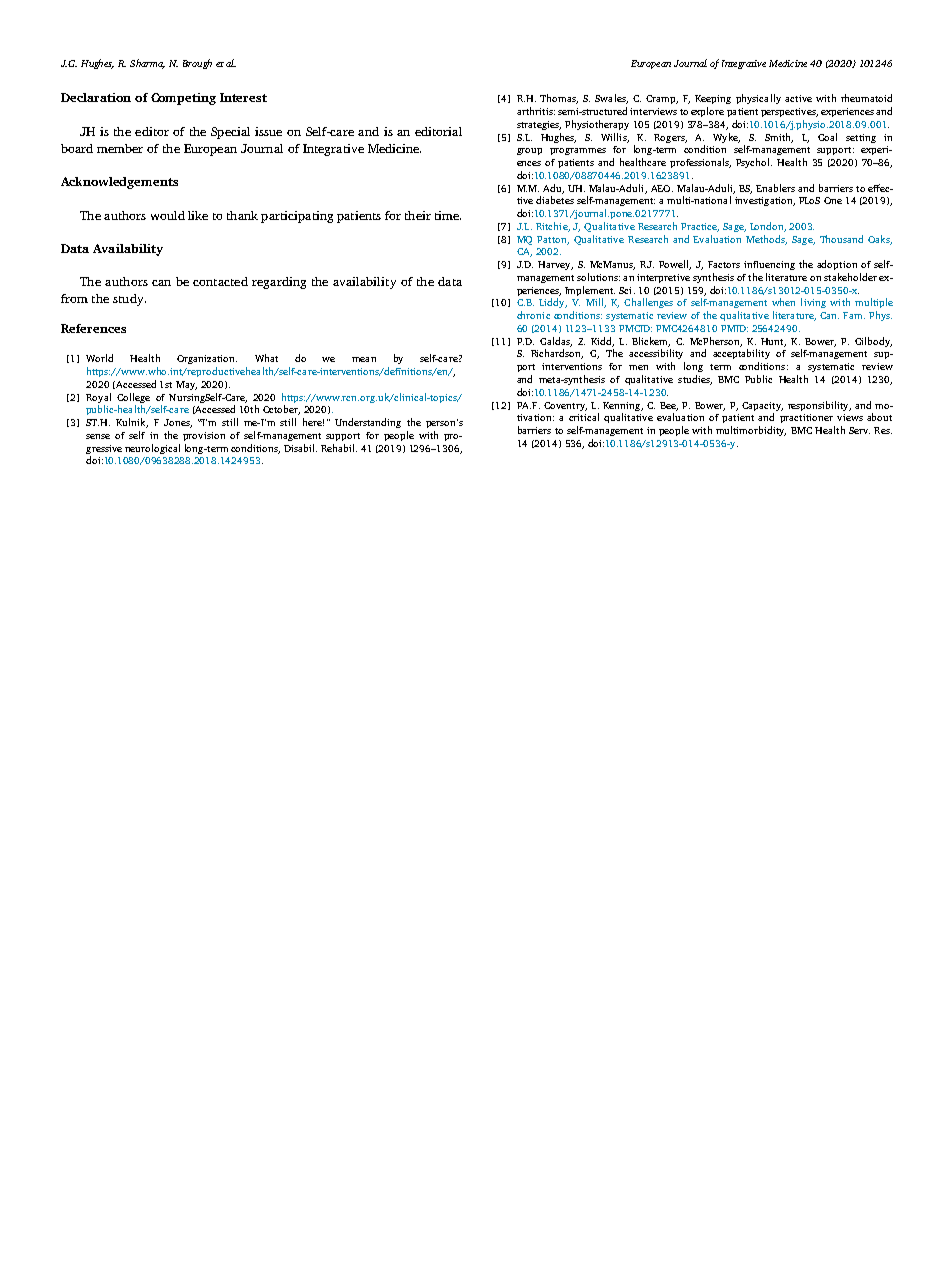 The height and width of the image is (1271, 952). What do you see at coordinates (662, 99) in the image?
I see `Cramp` at bounding box center [662, 99].
